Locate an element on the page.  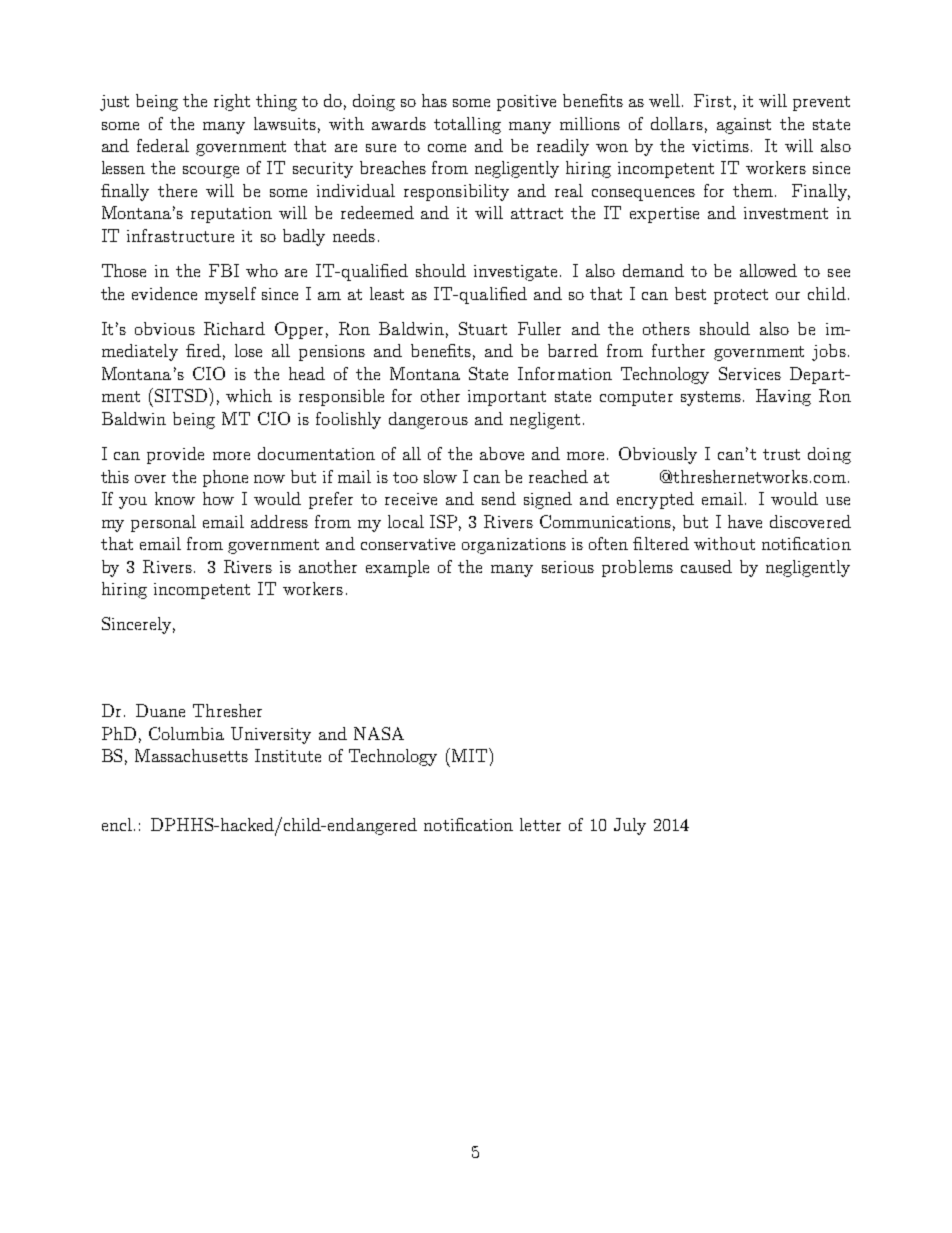
letter is located at coordinates (540, 824).
